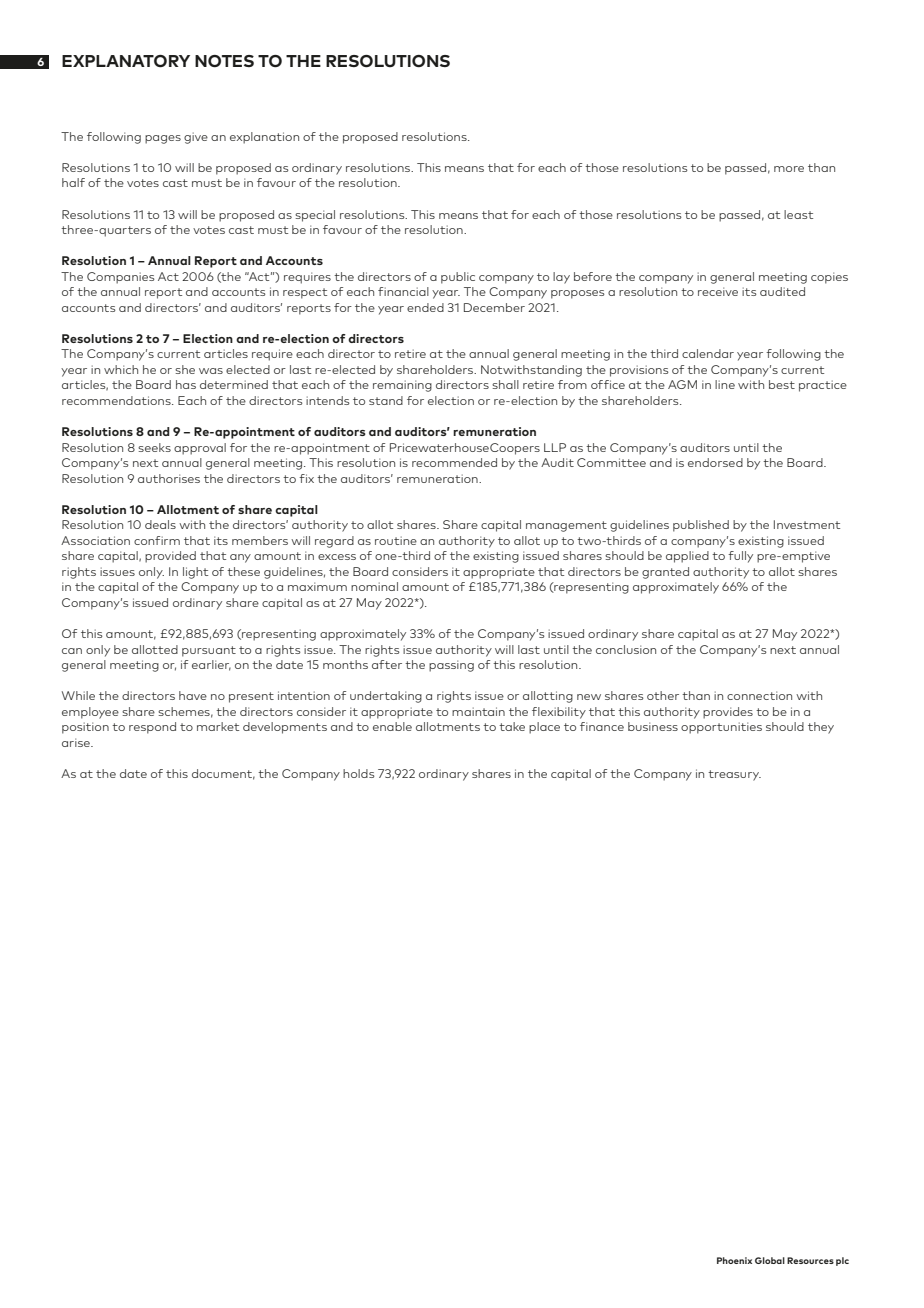 This screenshot has height=1308, width=924. Describe the element at coordinates (734, 1260) in the screenshot. I see `Phoenix` at that location.
